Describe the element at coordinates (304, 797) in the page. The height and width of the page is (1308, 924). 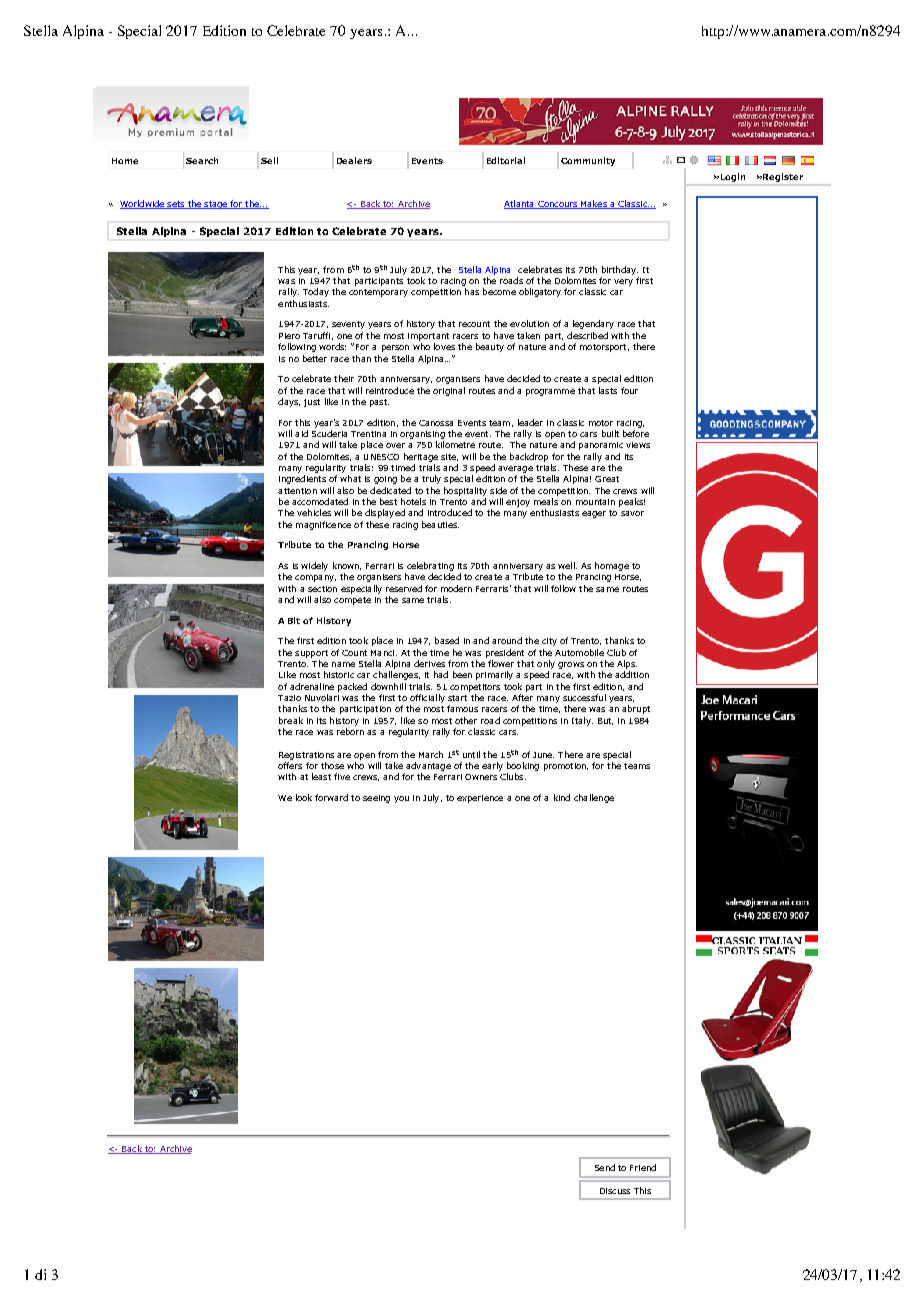
I see `look` at that location.
